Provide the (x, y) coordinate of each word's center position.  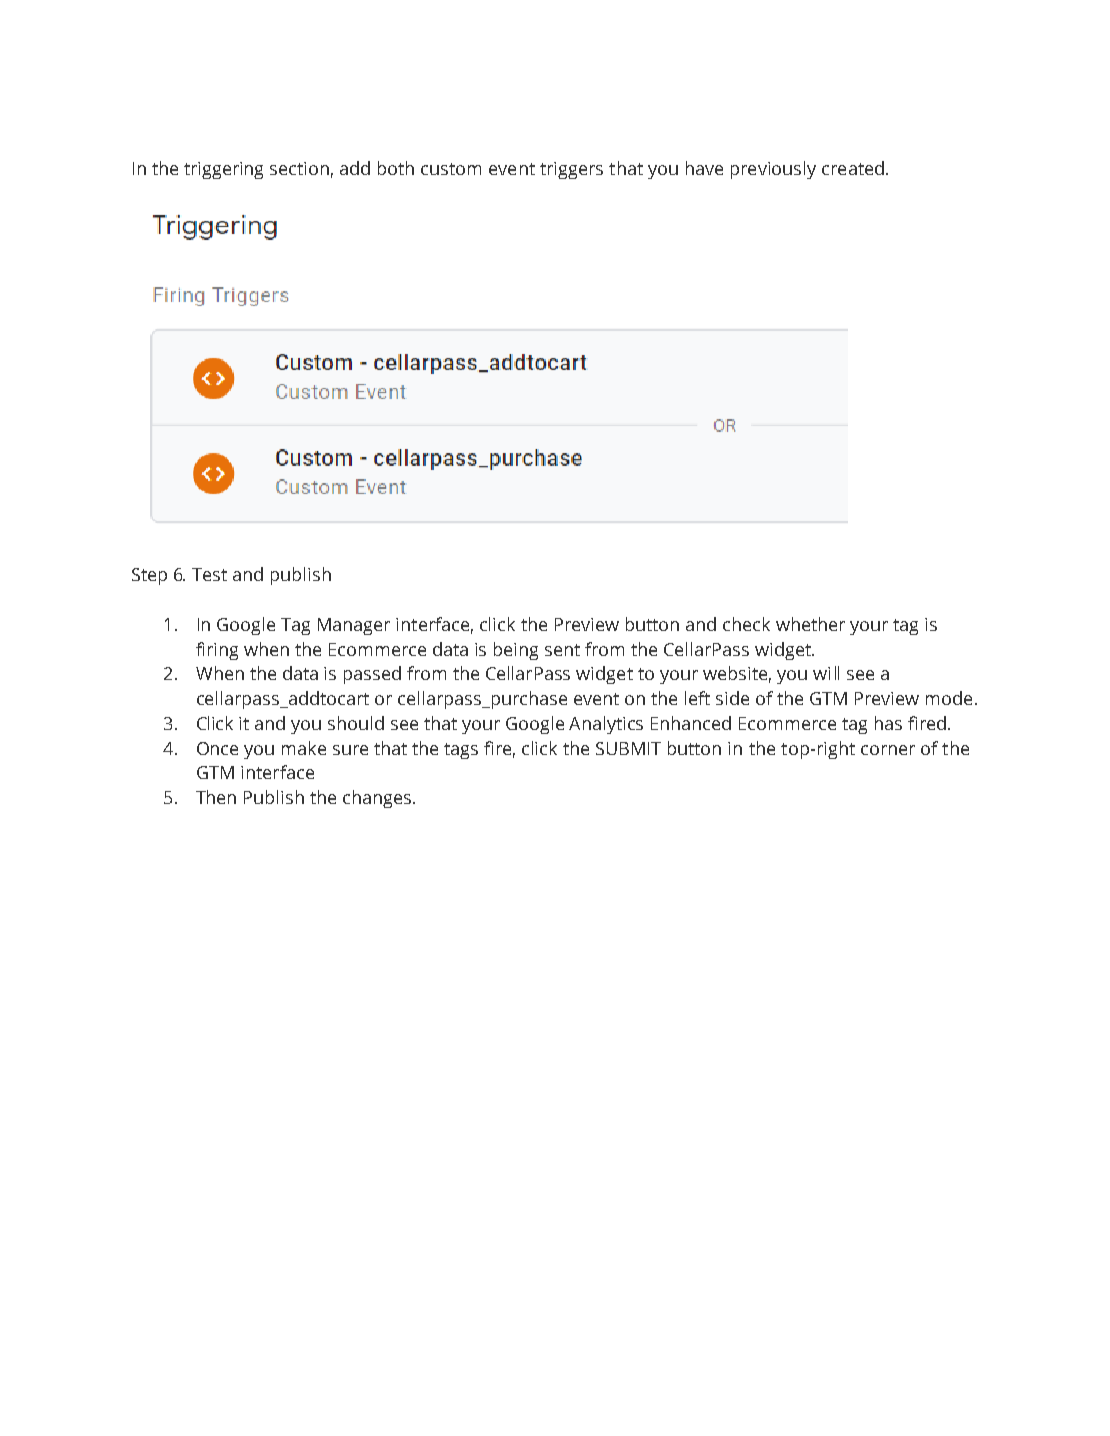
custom (451, 169)
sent (562, 650)
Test (209, 574)
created (853, 168)
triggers (571, 170)
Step (149, 576)
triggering (223, 170)
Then (216, 797)
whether (810, 624)
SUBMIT (628, 748)
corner (888, 750)
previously (773, 170)
